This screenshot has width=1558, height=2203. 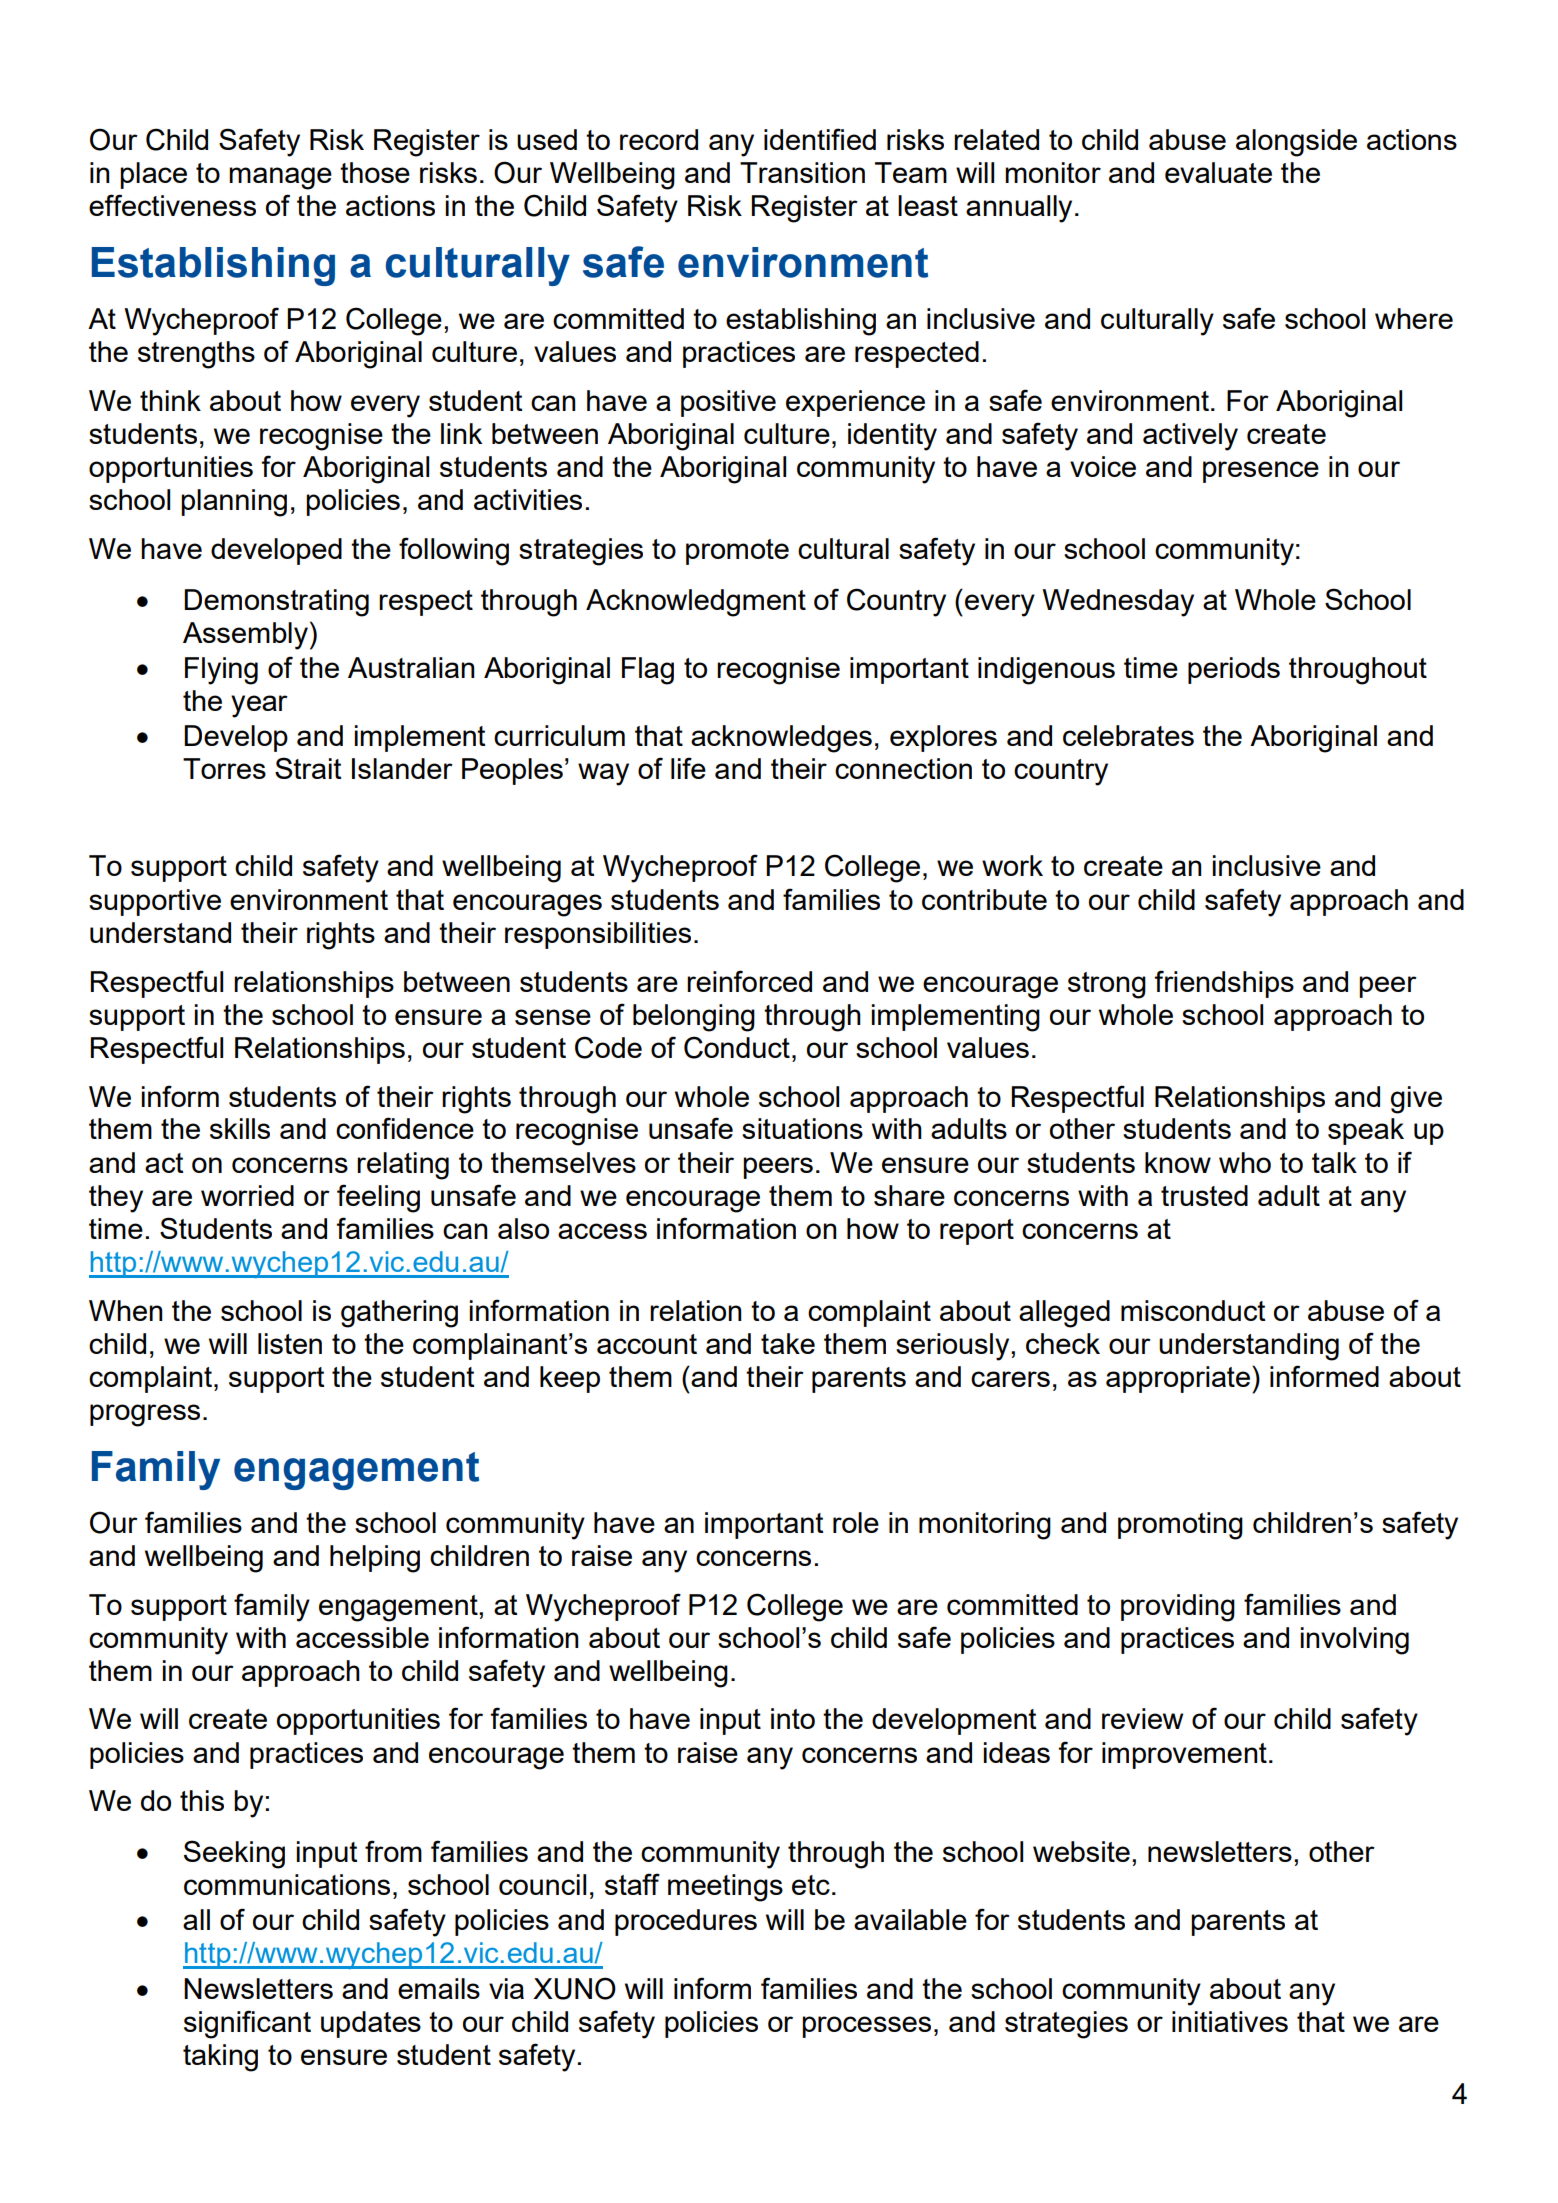 What do you see at coordinates (802, 1128) in the screenshot?
I see `situations` at bounding box center [802, 1128].
